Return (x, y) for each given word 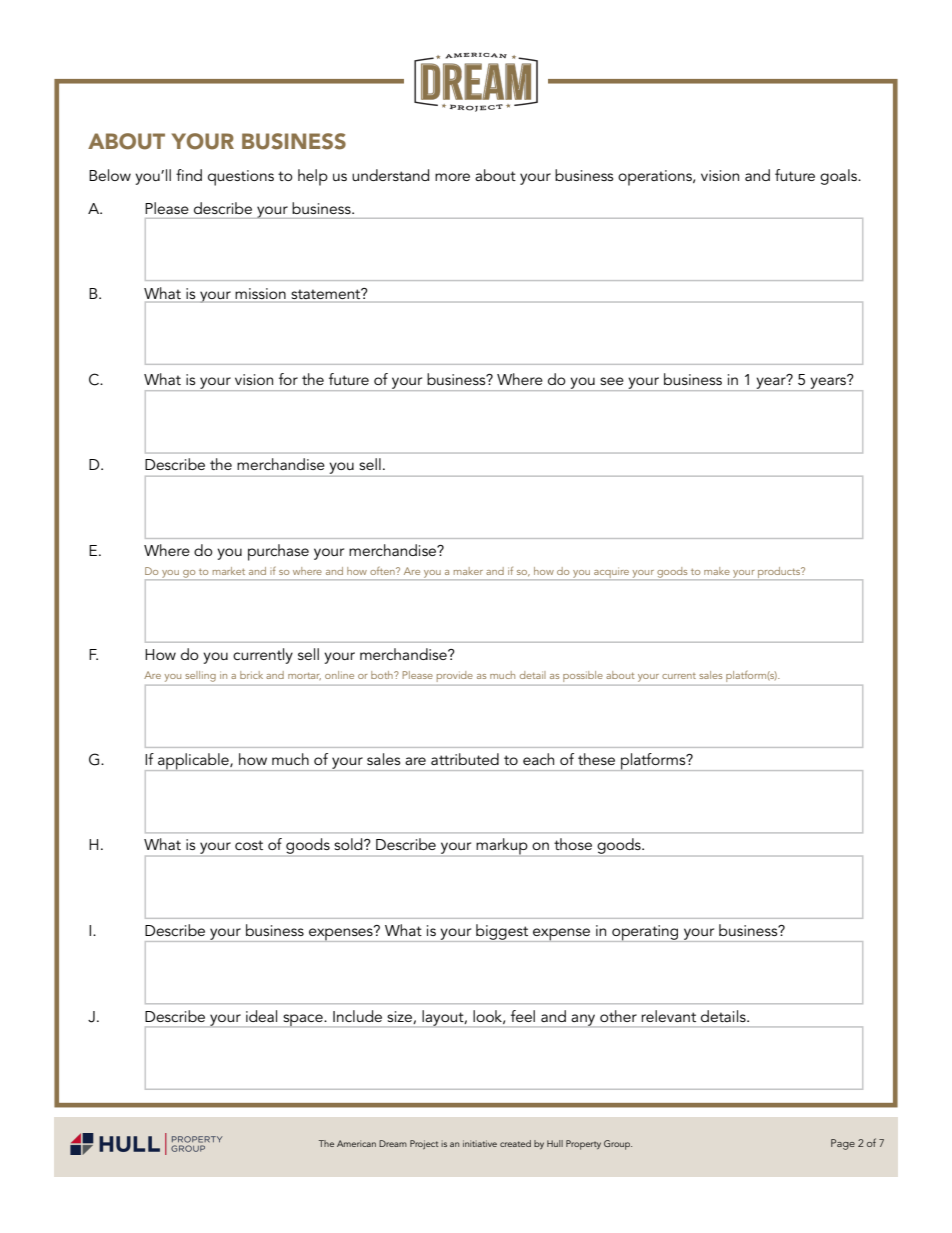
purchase (278, 552)
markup (502, 846)
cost (249, 845)
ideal (261, 1016)
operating (645, 933)
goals (839, 177)
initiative (480, 1143)
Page (843, 1144)
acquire (611, 573)
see (612, 381)
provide (455, 676)
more (452, 177)
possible (583, 676)
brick (251, 675)
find (189, 175)
